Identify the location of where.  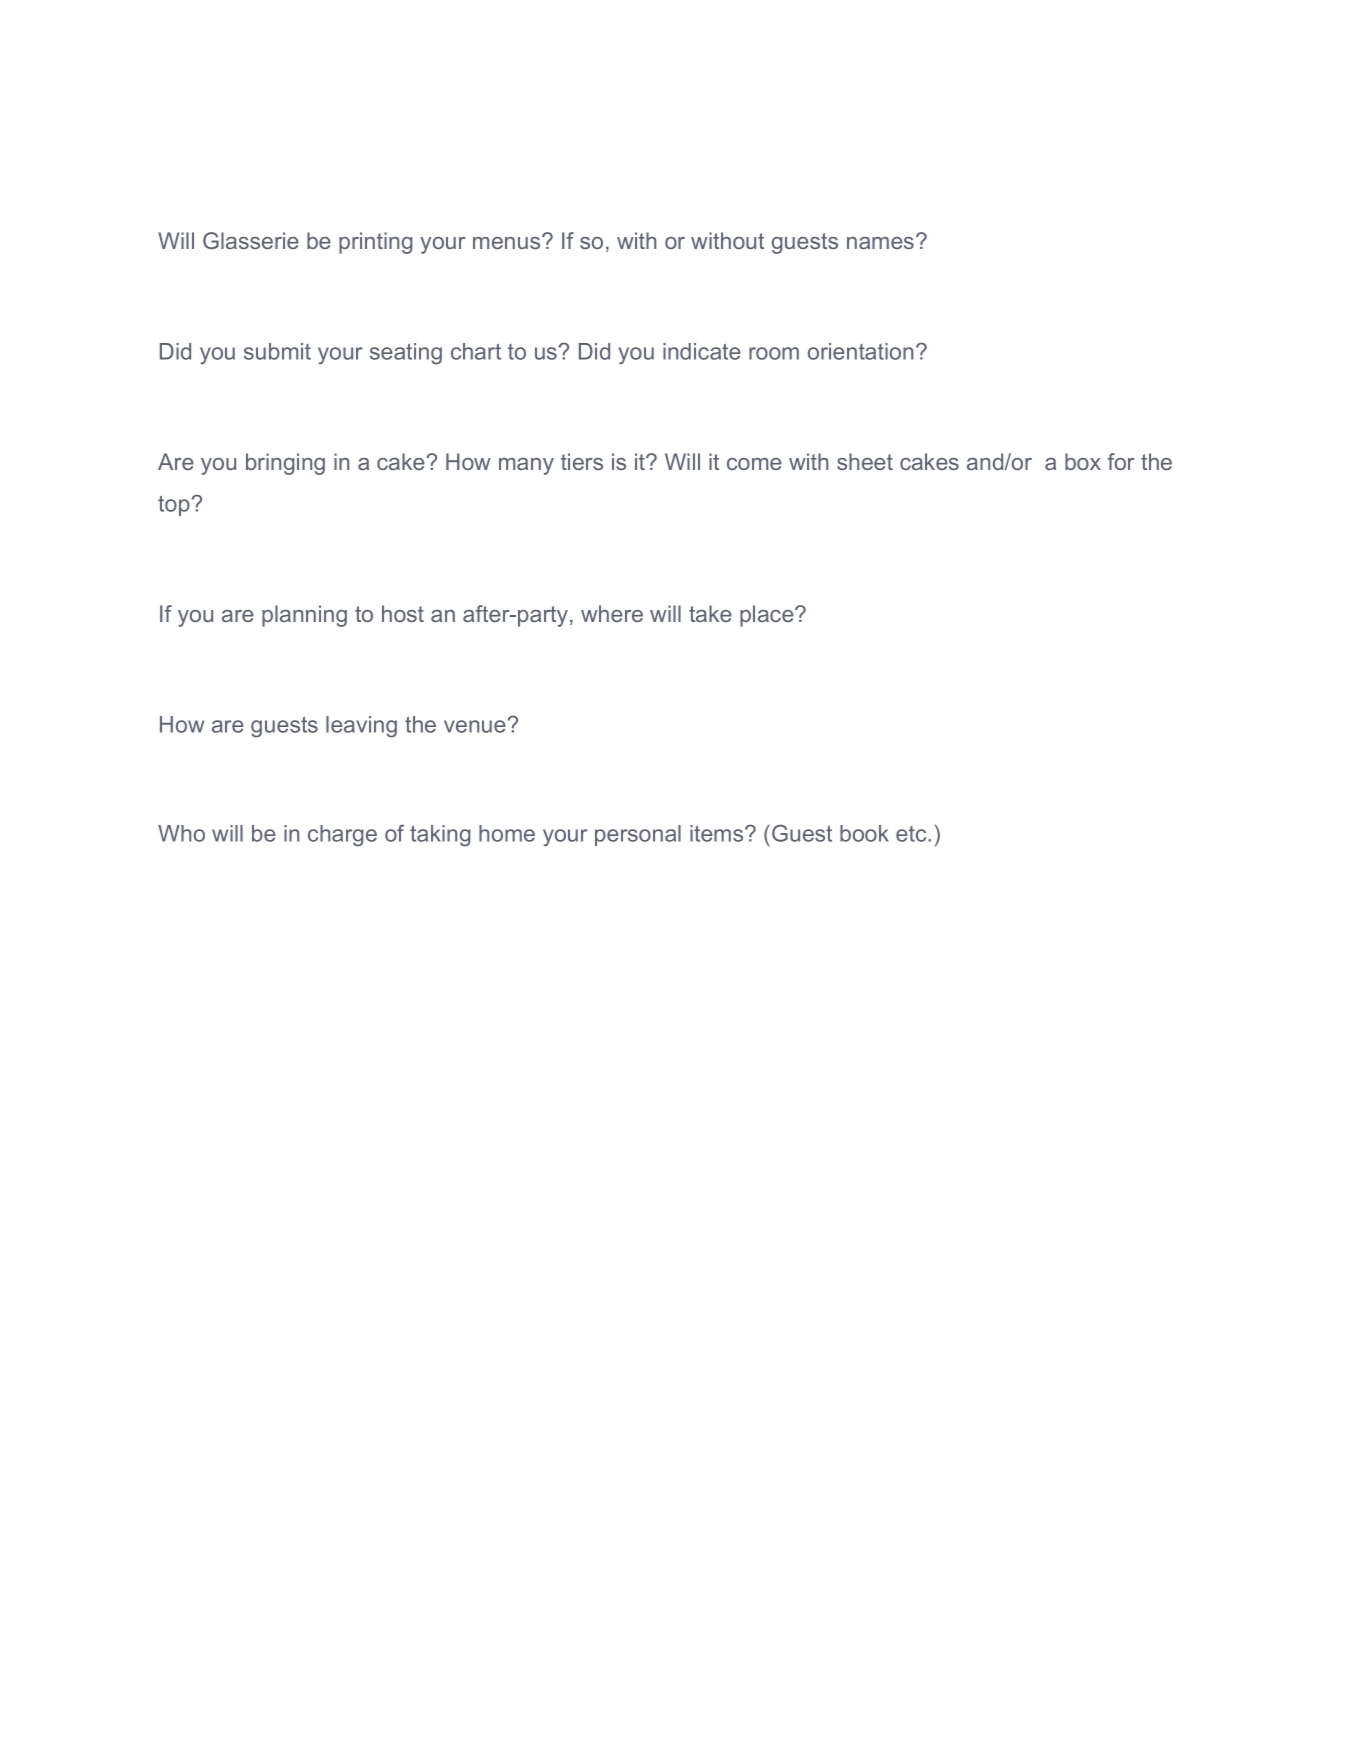
(612, 613).
